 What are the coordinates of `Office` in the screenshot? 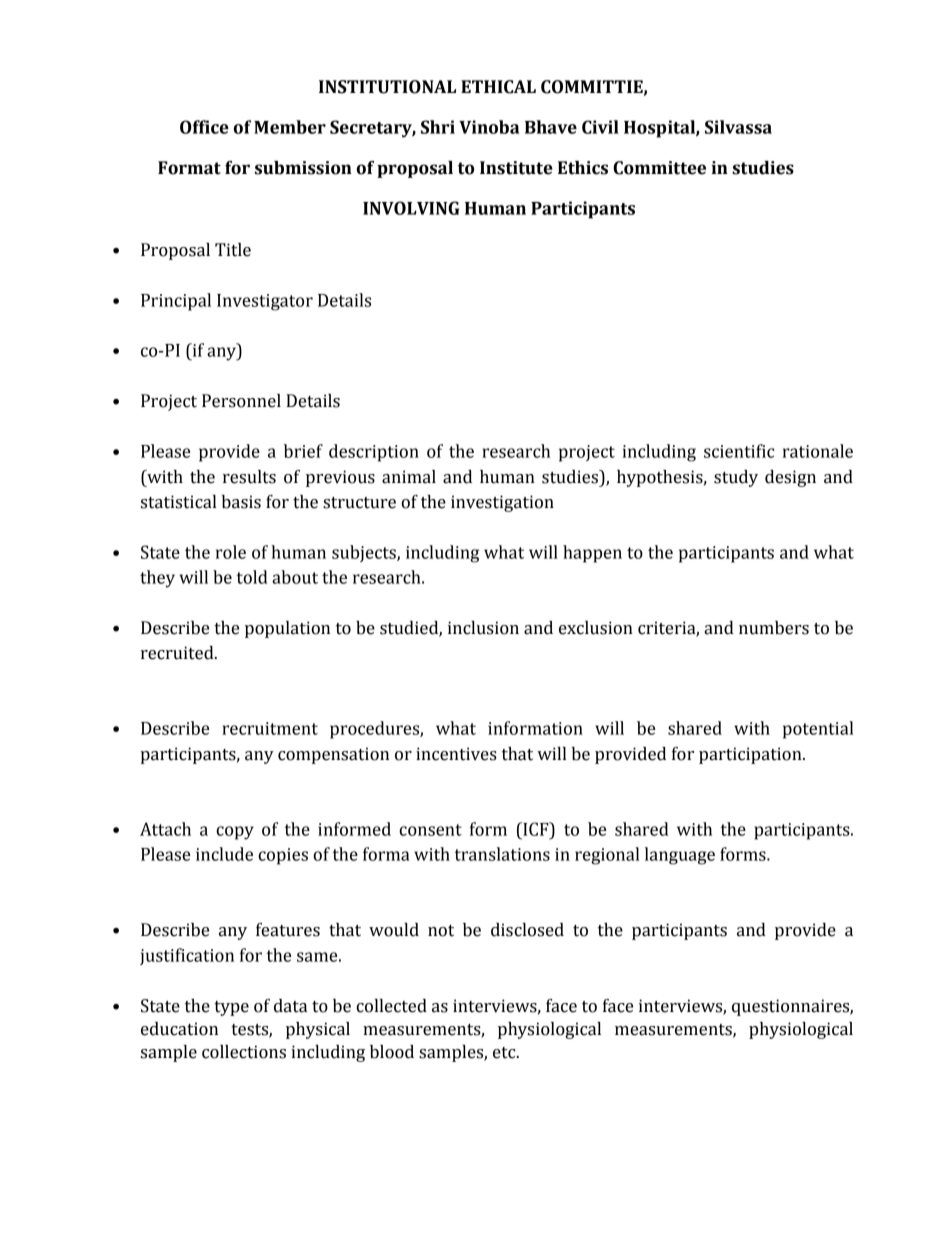 It's located at (204, 127).
